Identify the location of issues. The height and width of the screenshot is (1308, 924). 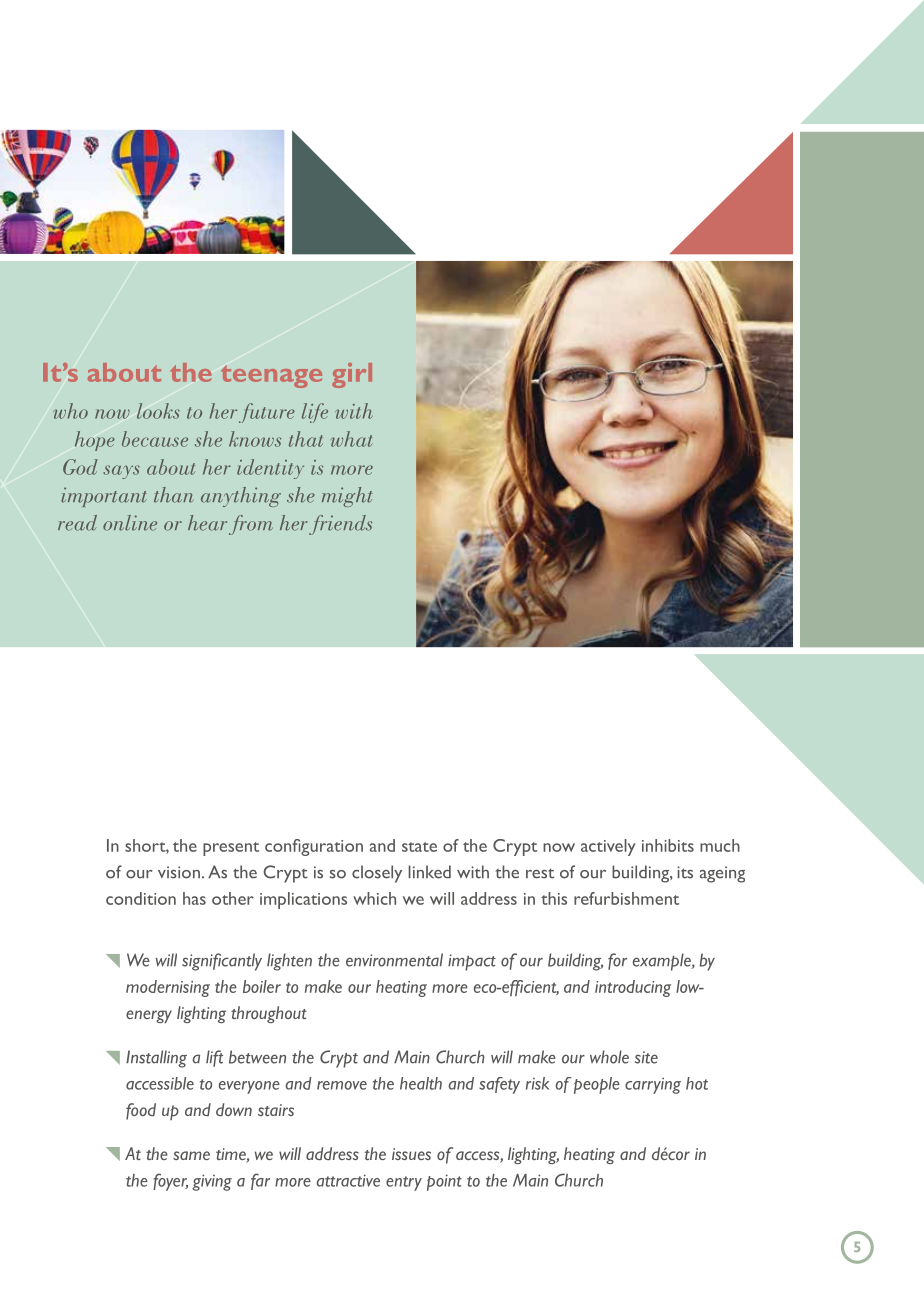
(411, 1154).
